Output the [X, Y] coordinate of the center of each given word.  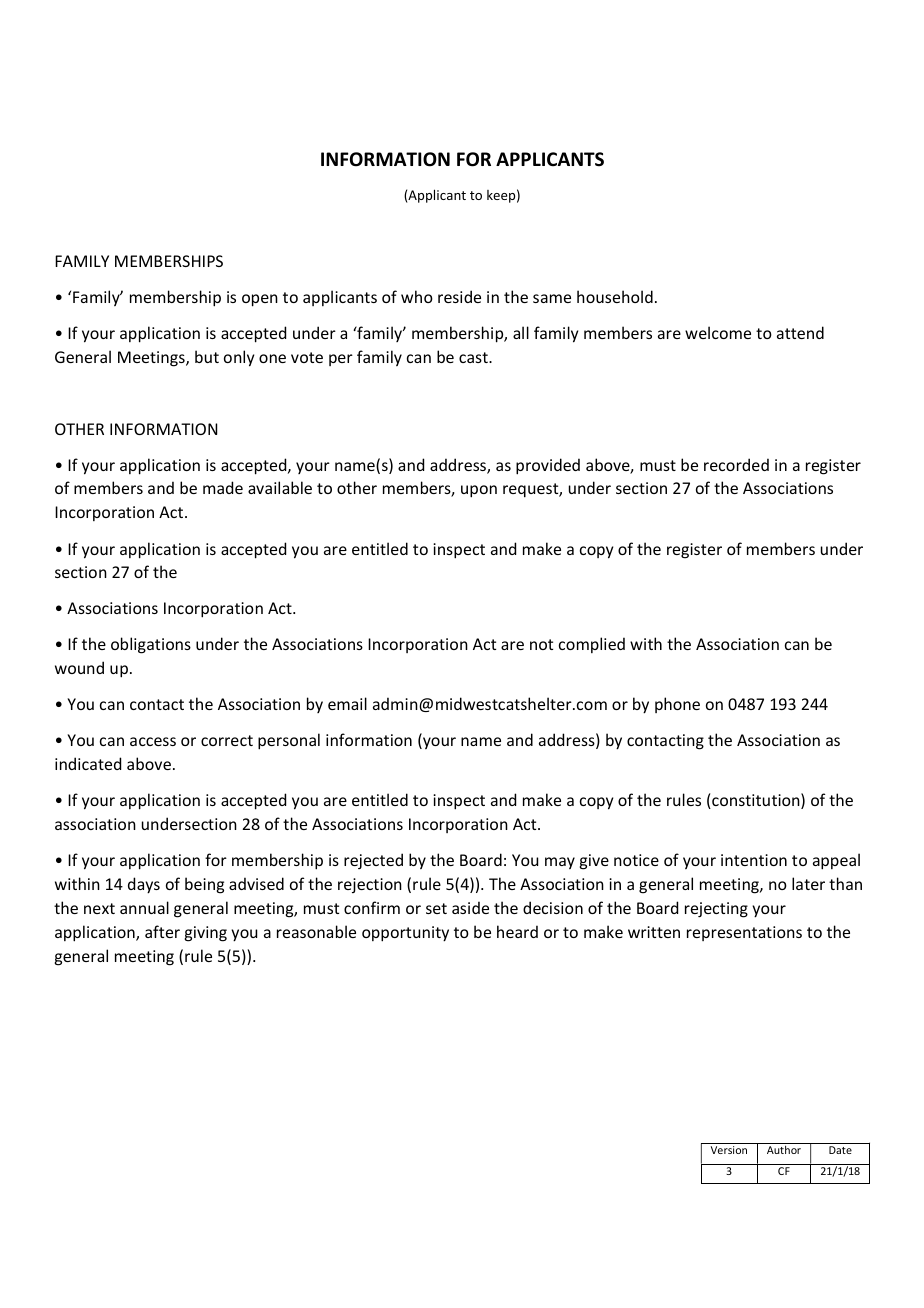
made [223, 487]
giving [206, 934]
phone [677, 705]
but [207, 356]
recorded [736, 464]
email [347, 703]
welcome [718, 332]
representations [744, 933]
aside [470, 907]
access [153, 741]
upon [479, 491]
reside [459, 296]
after [162, 931]
